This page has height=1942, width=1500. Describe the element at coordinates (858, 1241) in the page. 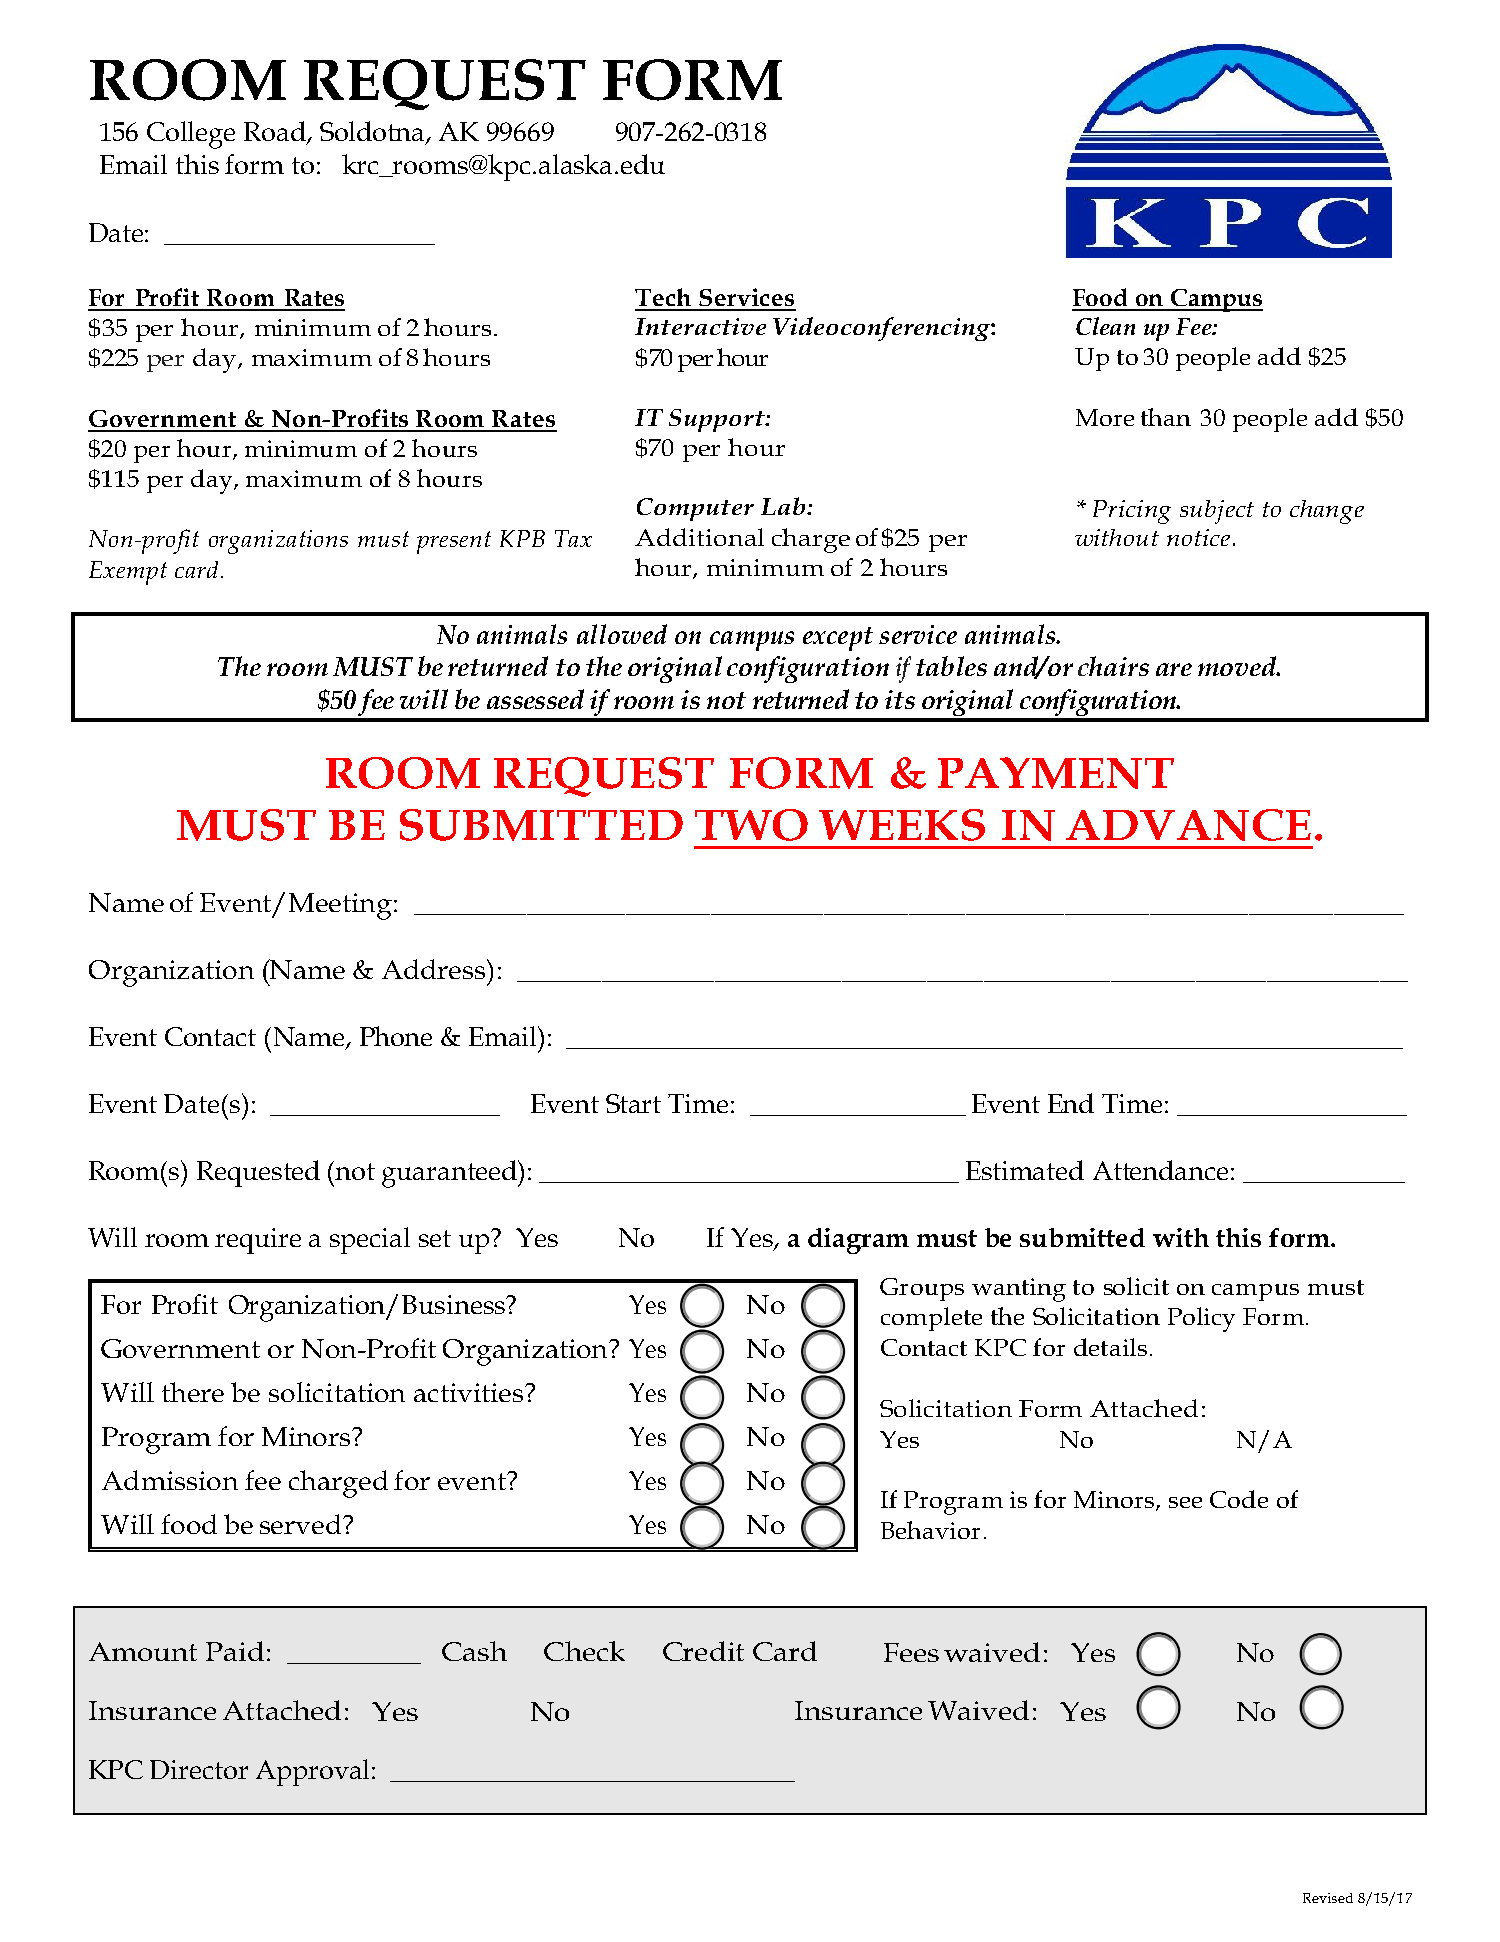

I see `diagram` at that location.
